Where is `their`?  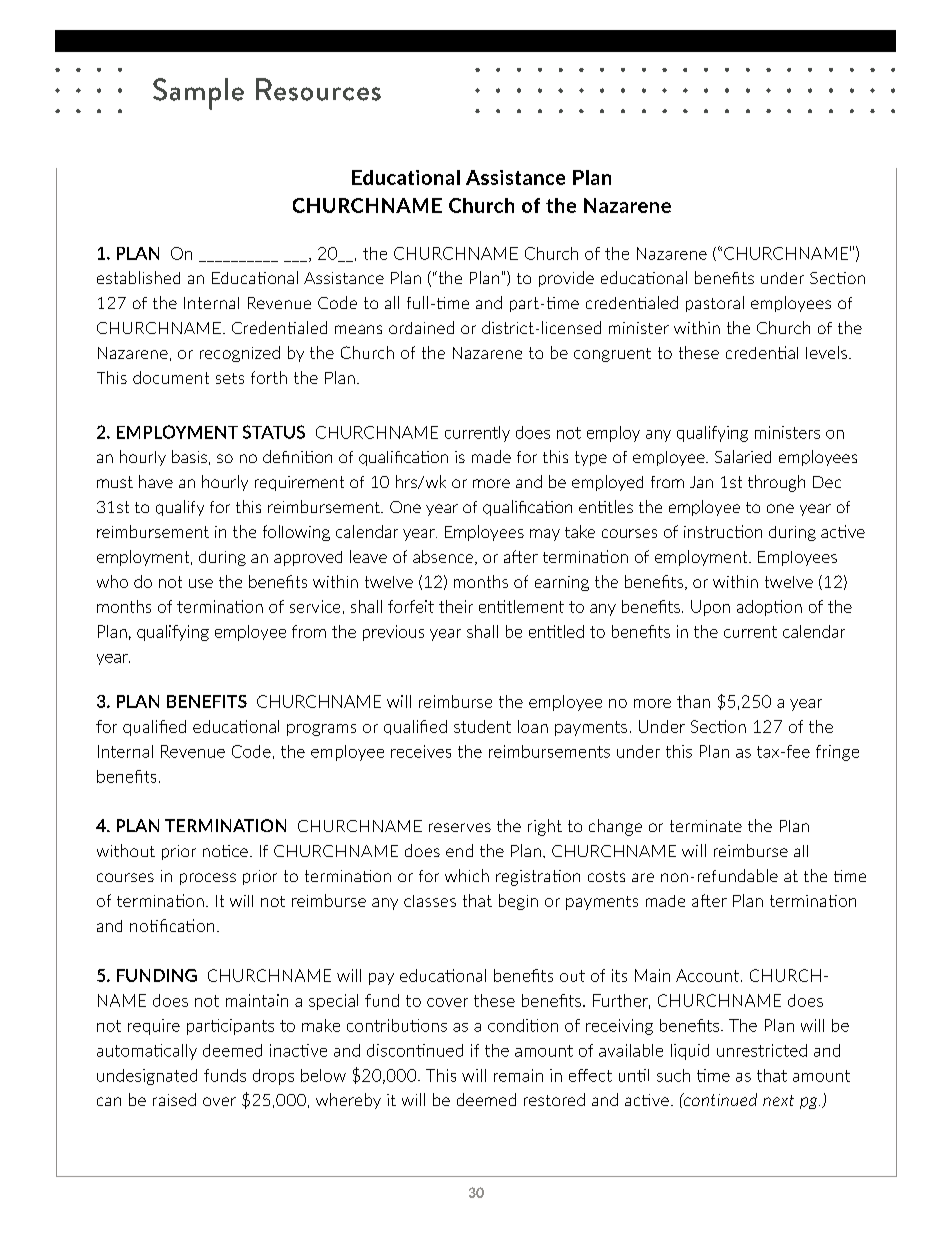 their is located at coordinates (456, 606).
